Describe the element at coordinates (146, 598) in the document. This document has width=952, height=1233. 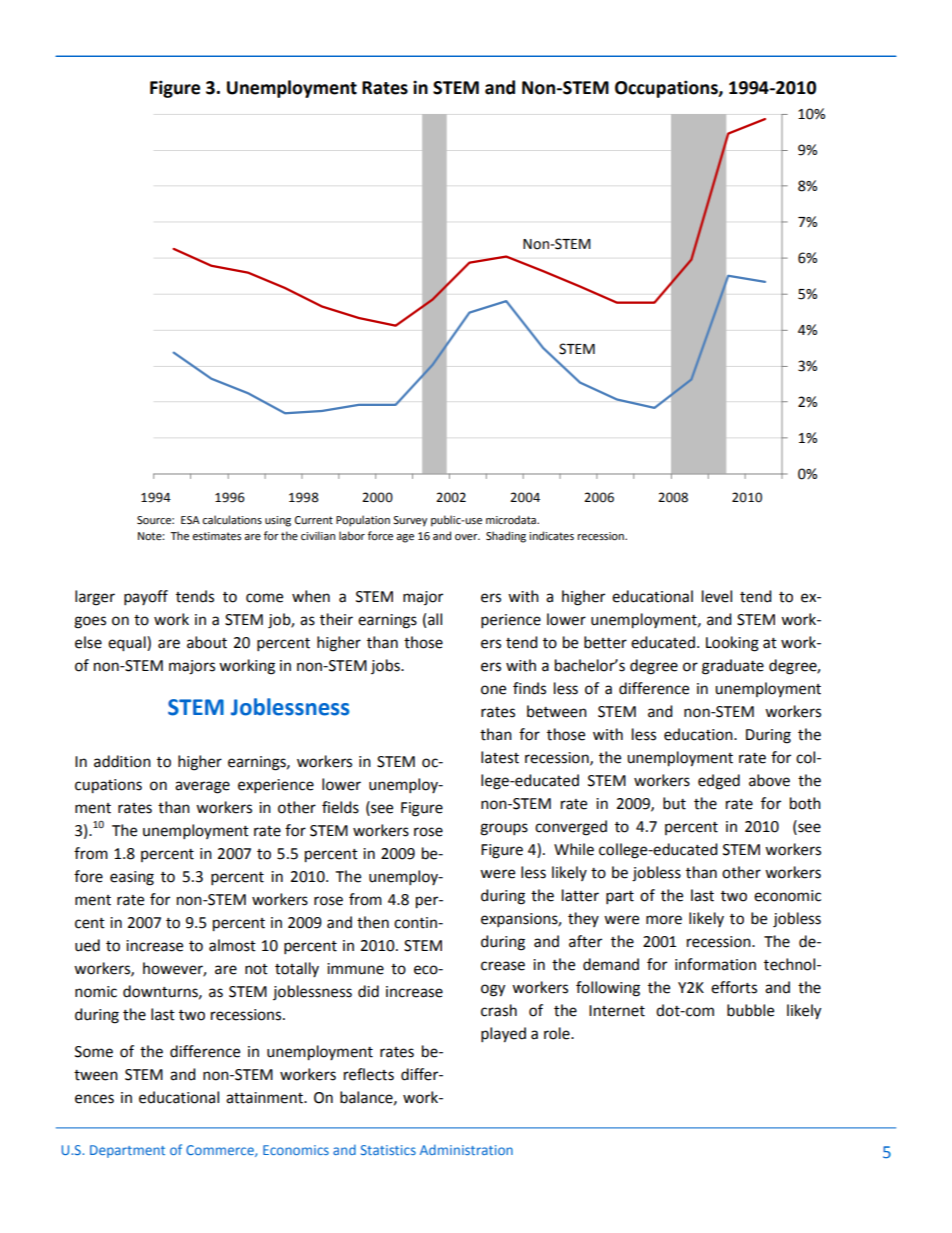
I see `payoff` at that location.
